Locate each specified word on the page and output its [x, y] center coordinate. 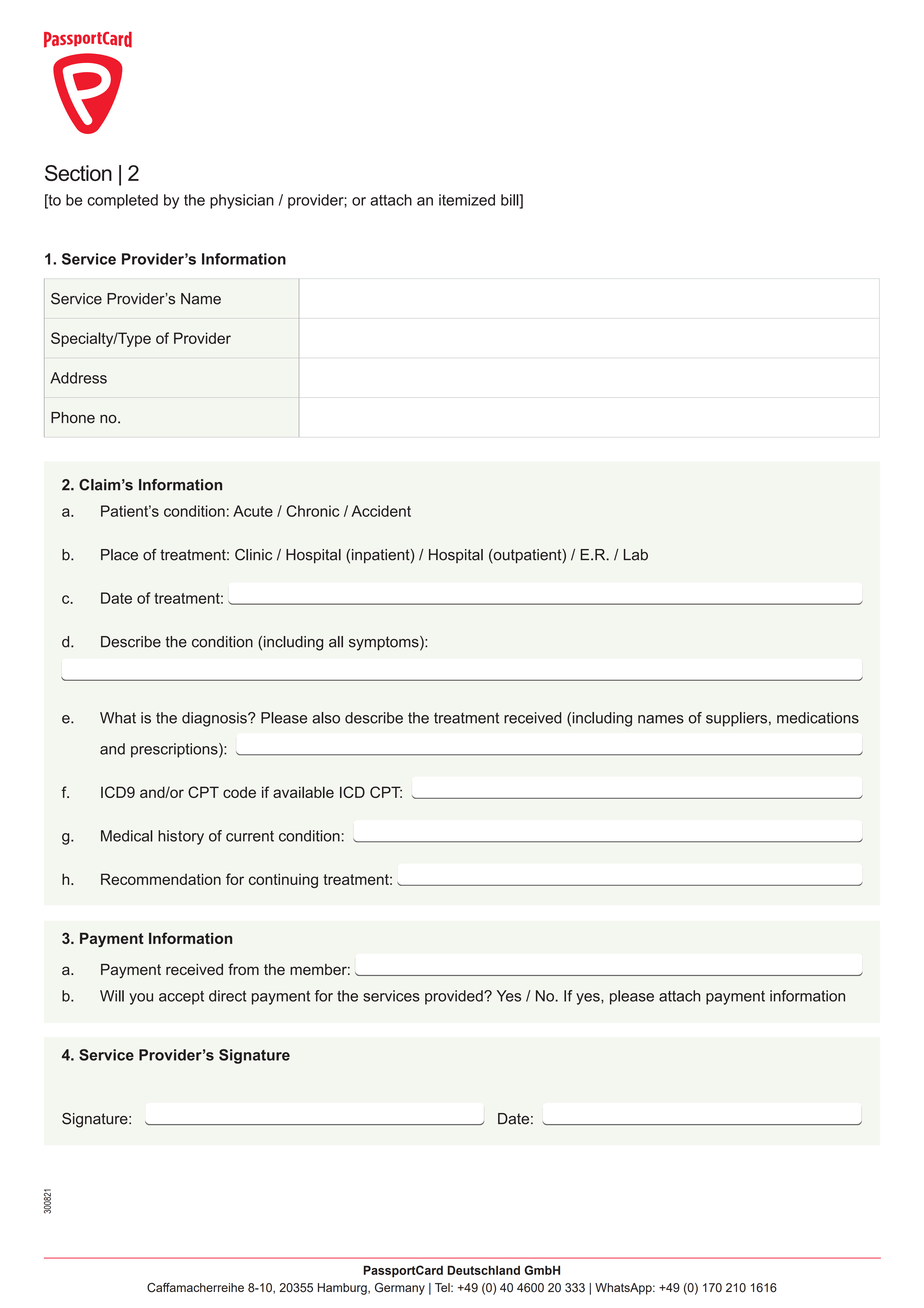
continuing [283, 880]
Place [119, 555]
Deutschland [483, 1270]
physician [242, 201]
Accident [381, 511]
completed [122, 201]
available [303, 792]
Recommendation [161, 879]
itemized [467, 200]
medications [818, 718]
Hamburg [343, 1289]
